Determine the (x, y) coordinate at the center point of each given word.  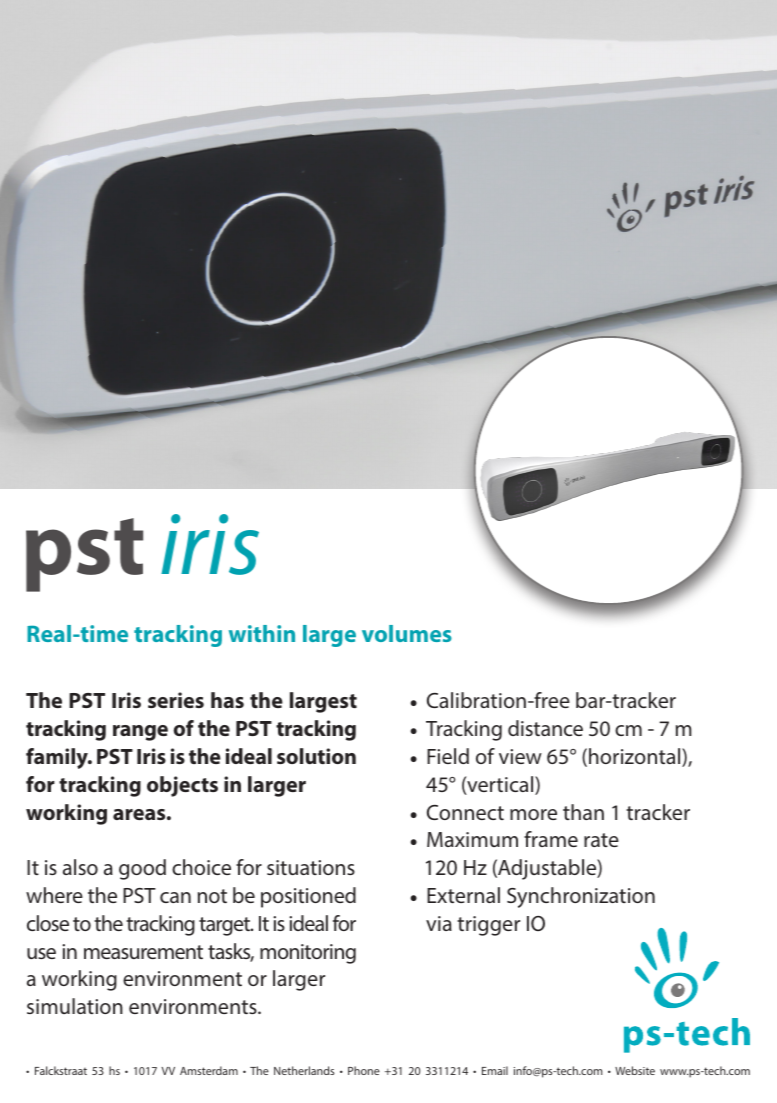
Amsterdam (209, 1070)
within (262, 633)
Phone (364, 1070)
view (520, 756)
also (80, 867)
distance (545, 728)
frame (551, 839)
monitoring (308, 954)
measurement (143, 952)
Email (495, 1070)
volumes (407, 633)
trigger (488, 926)
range (140, 733)
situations (311, 867)
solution (316, 756)
